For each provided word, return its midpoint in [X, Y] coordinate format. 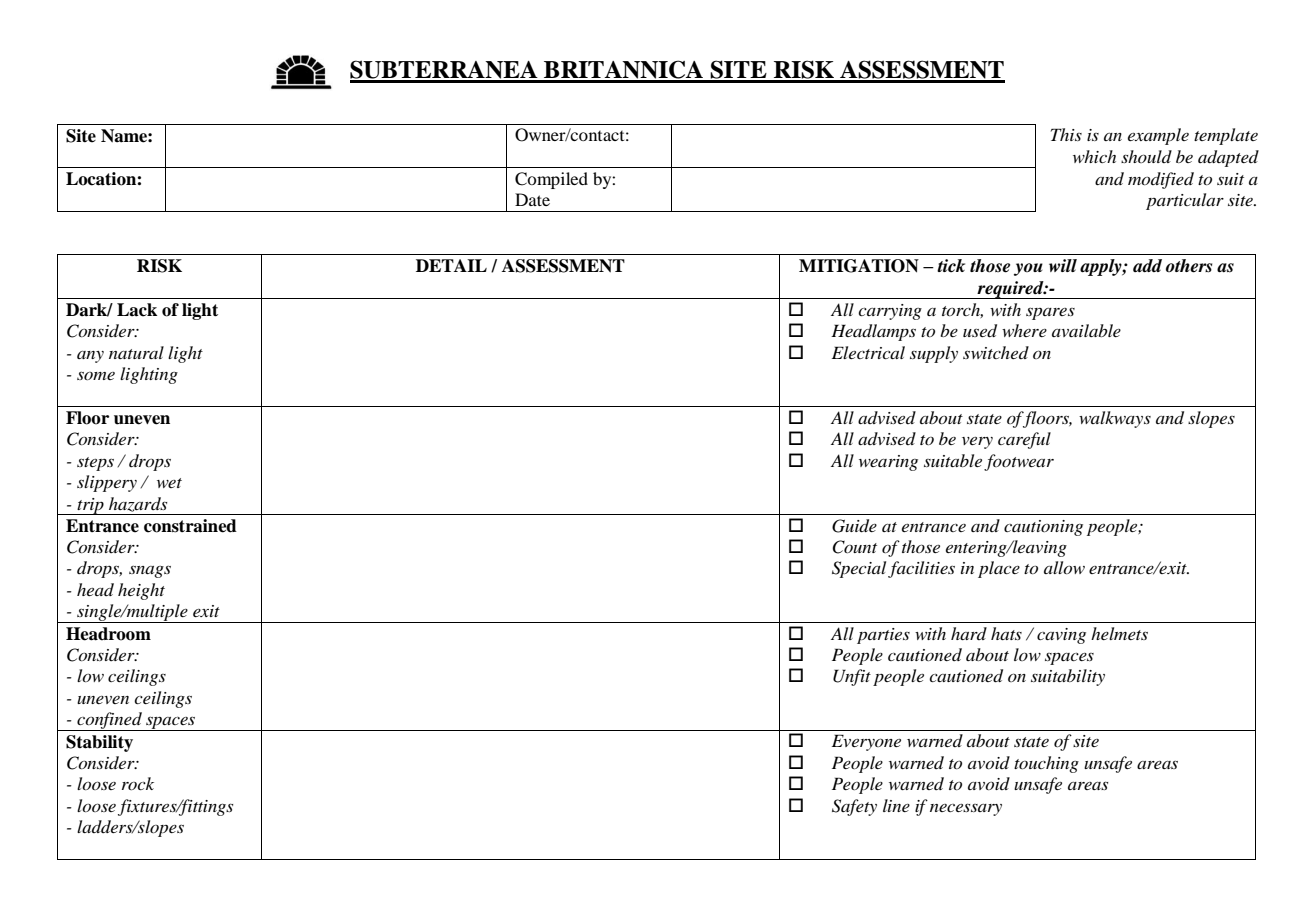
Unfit [852, 677]
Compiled [551, 180]
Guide [854, 526]
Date [532, 199]
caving [1061, 636]
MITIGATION [859, 266]
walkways [1115, 419]
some [96, 376]
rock [138, 783]
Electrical [868, 352]
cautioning [1043, 528]
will [1063, 265]
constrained [190, 526]
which [1094, 156]
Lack [137, 310]
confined [109, 721]
